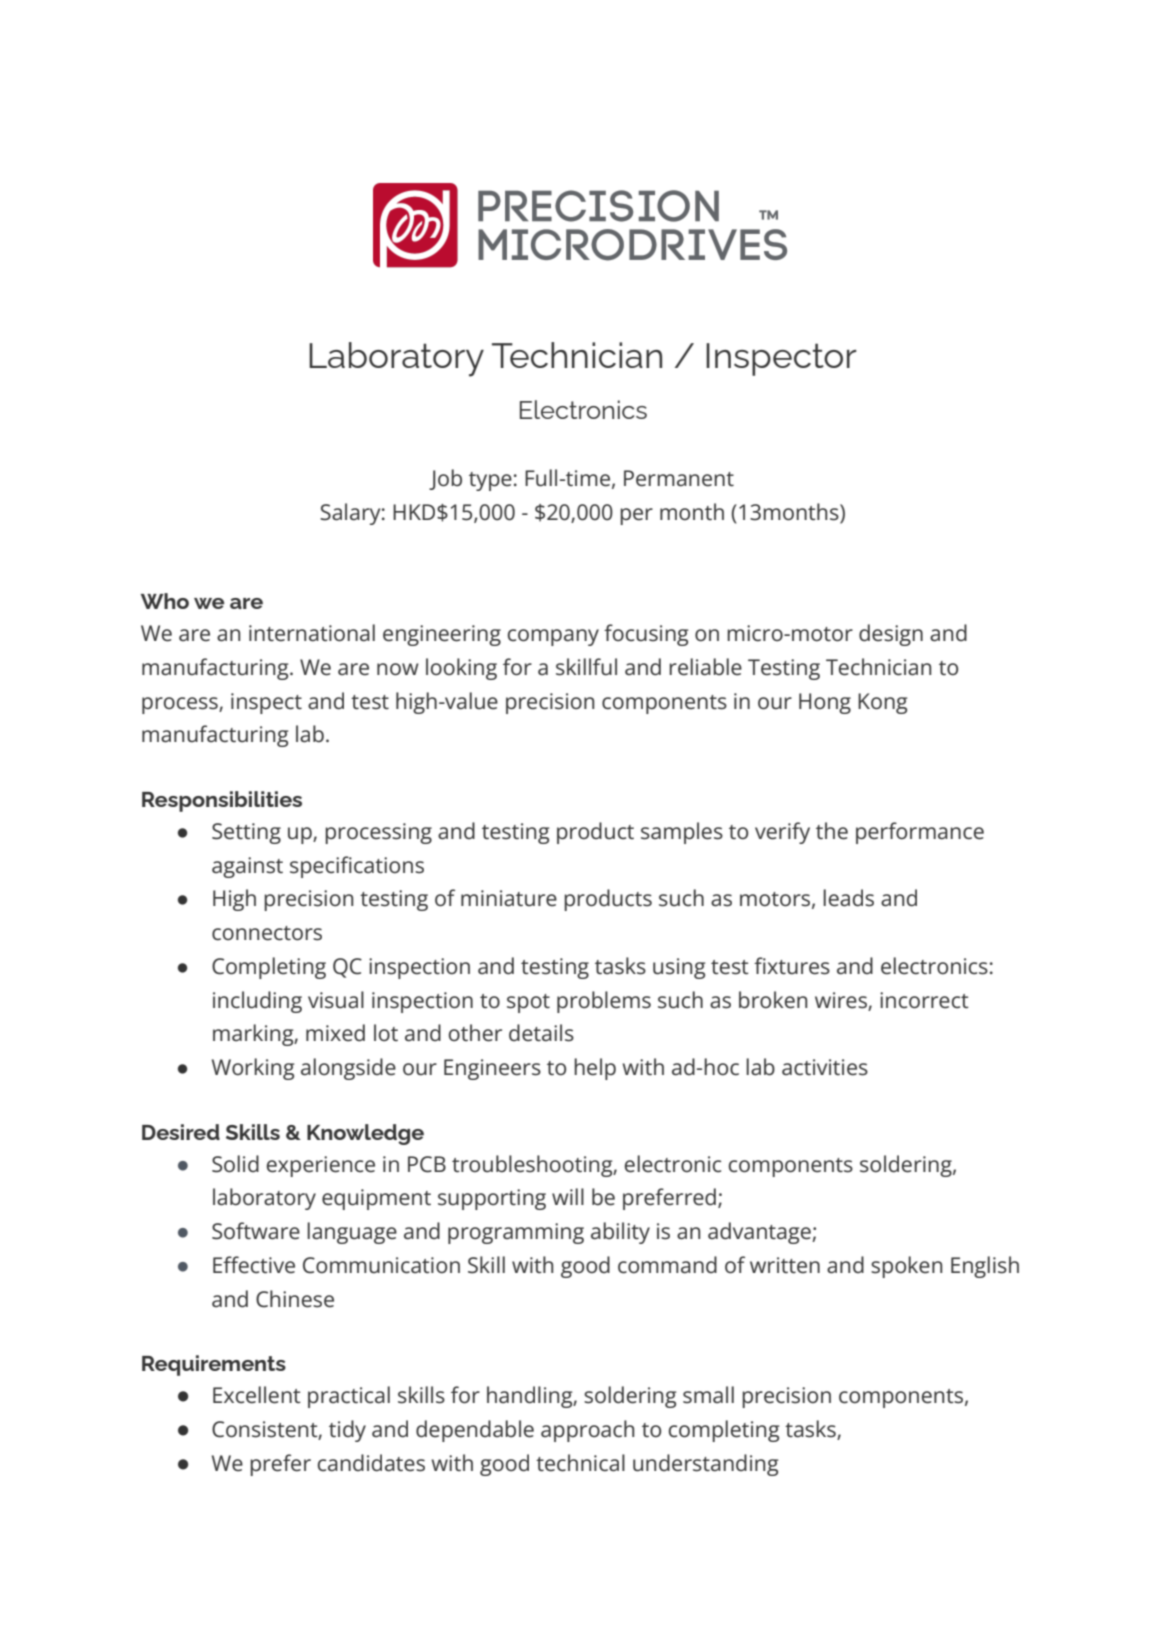 This document has height=1649, width=1167. What do you see at coordinates (620, 1233) in the document?
I see `ability` at bounding box center [620, 1233].
